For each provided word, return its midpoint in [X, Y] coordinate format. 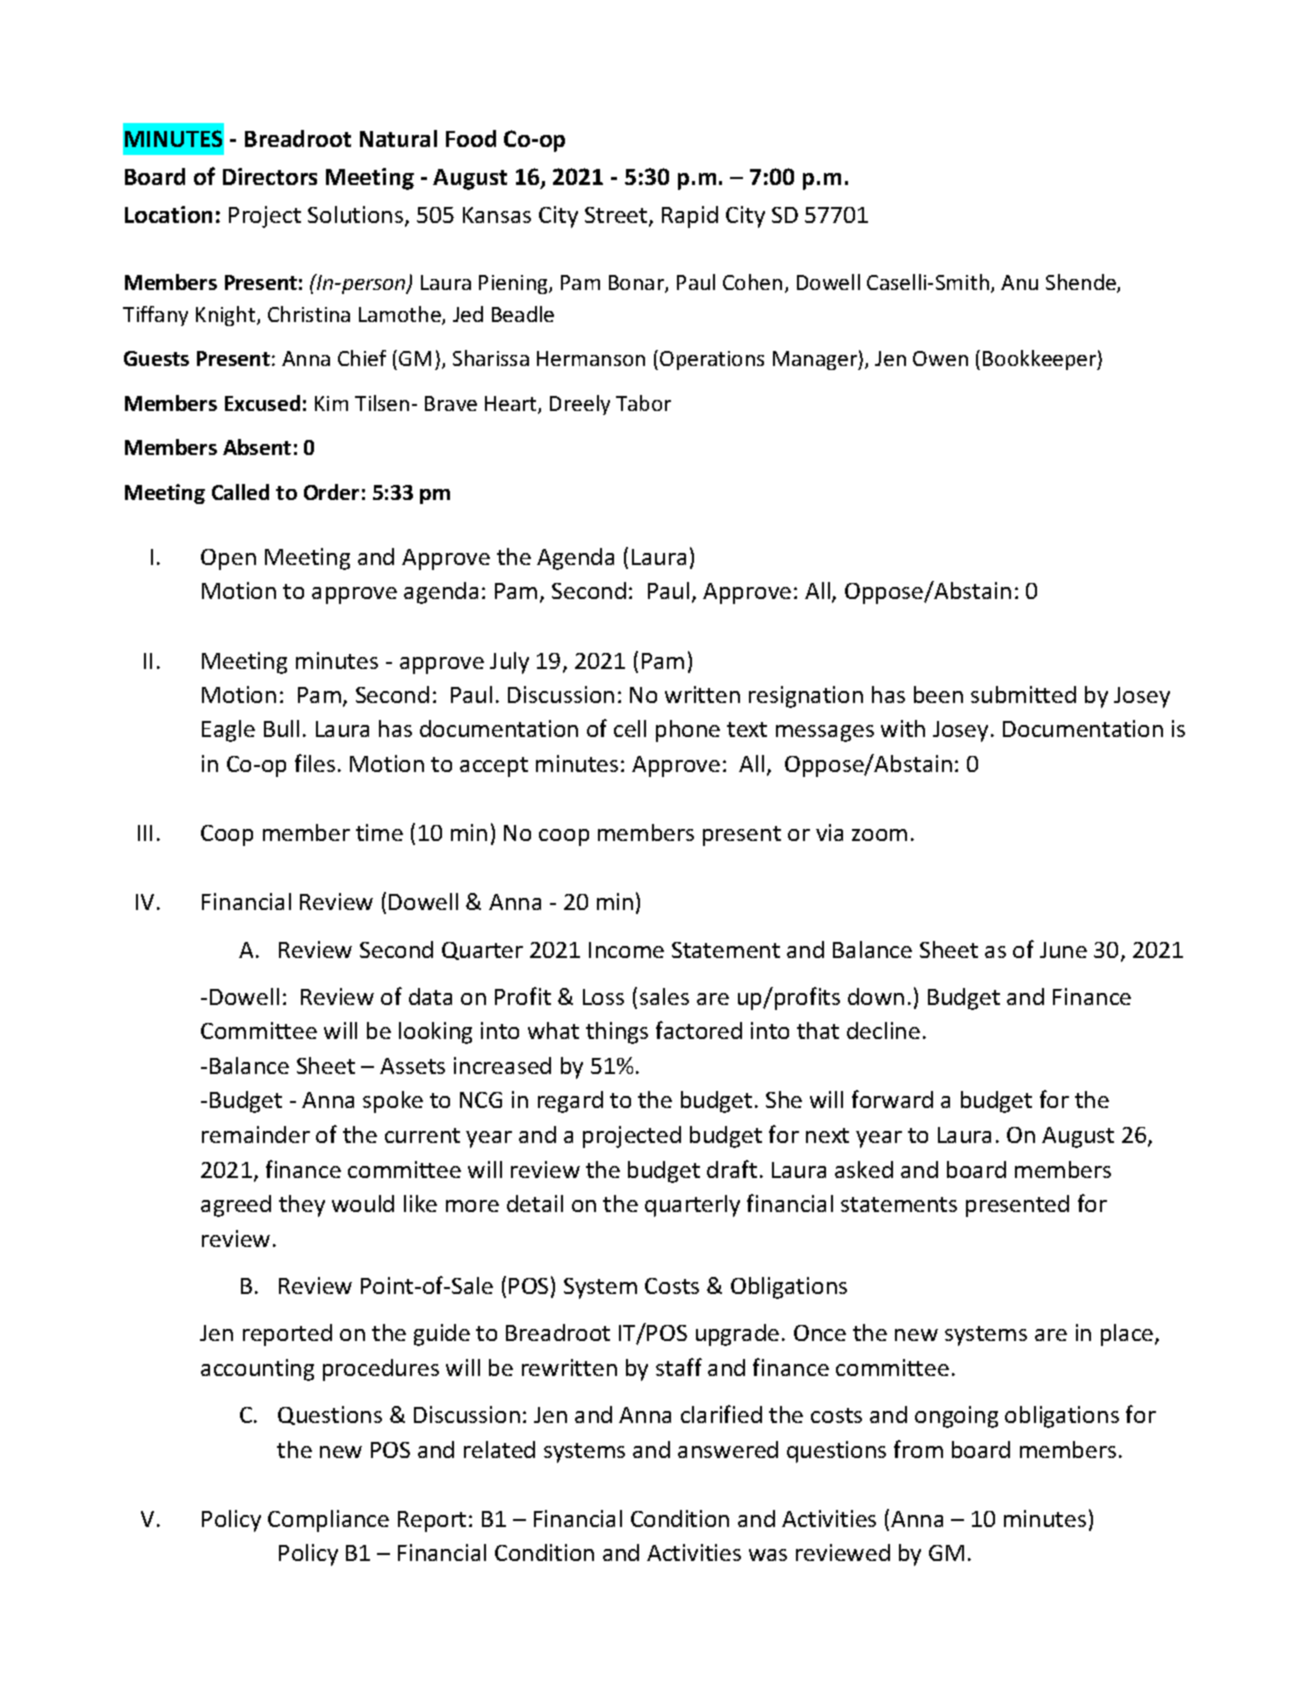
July [509, 663]
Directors [270, 176]
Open [228, 559]
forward [892, 1099]
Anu [1019, 282]
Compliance [328, 1521]
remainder [256, 1134]
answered [728, 1449]
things [617, 1033]
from [918, 1449]
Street [617, 216]
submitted [1023, 694]
